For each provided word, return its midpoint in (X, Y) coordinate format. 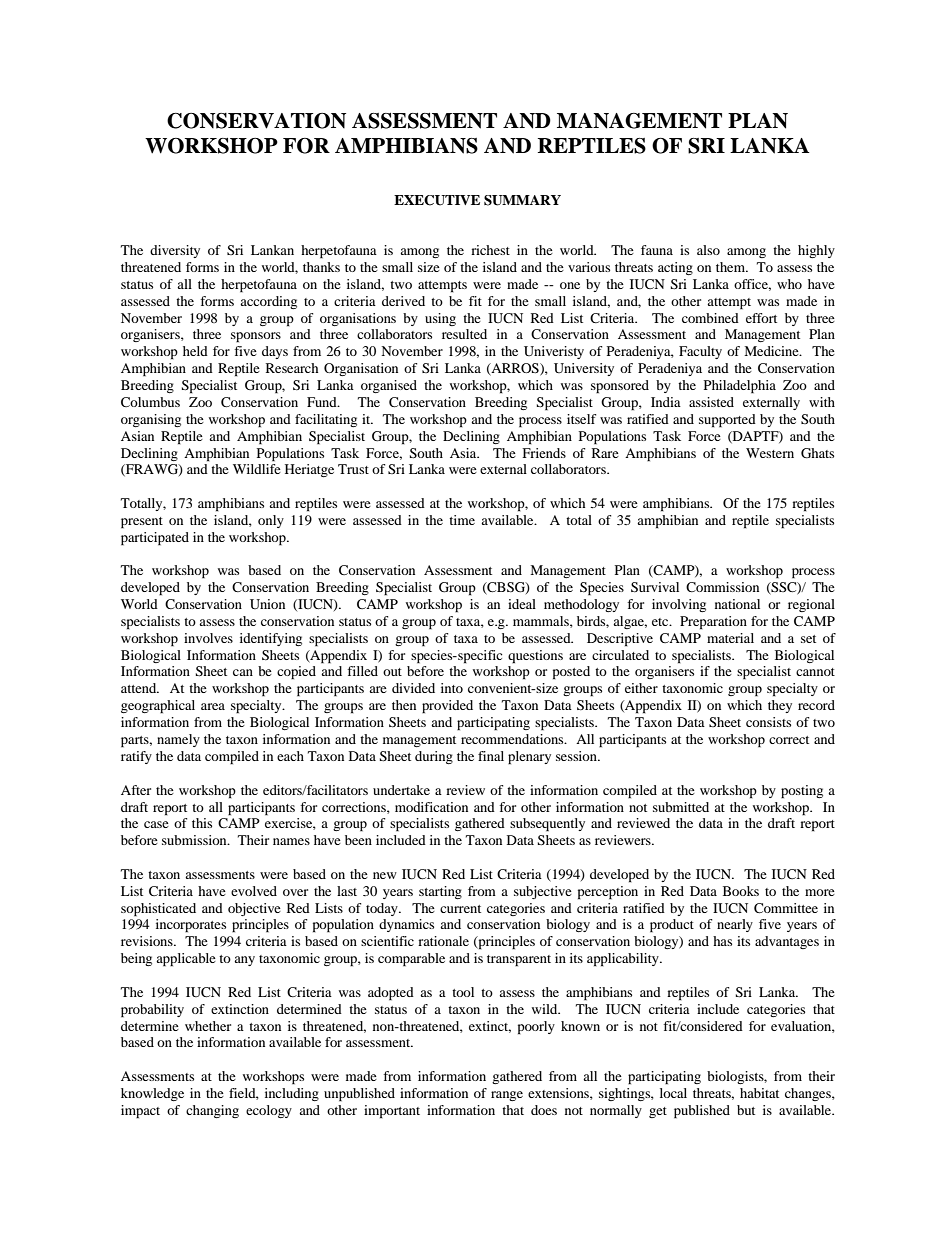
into (452, 688)
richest (490, 250)
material (730, 638)
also (708, 250)
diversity (175, 251)
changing (212, 1111)
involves (208, 638)
